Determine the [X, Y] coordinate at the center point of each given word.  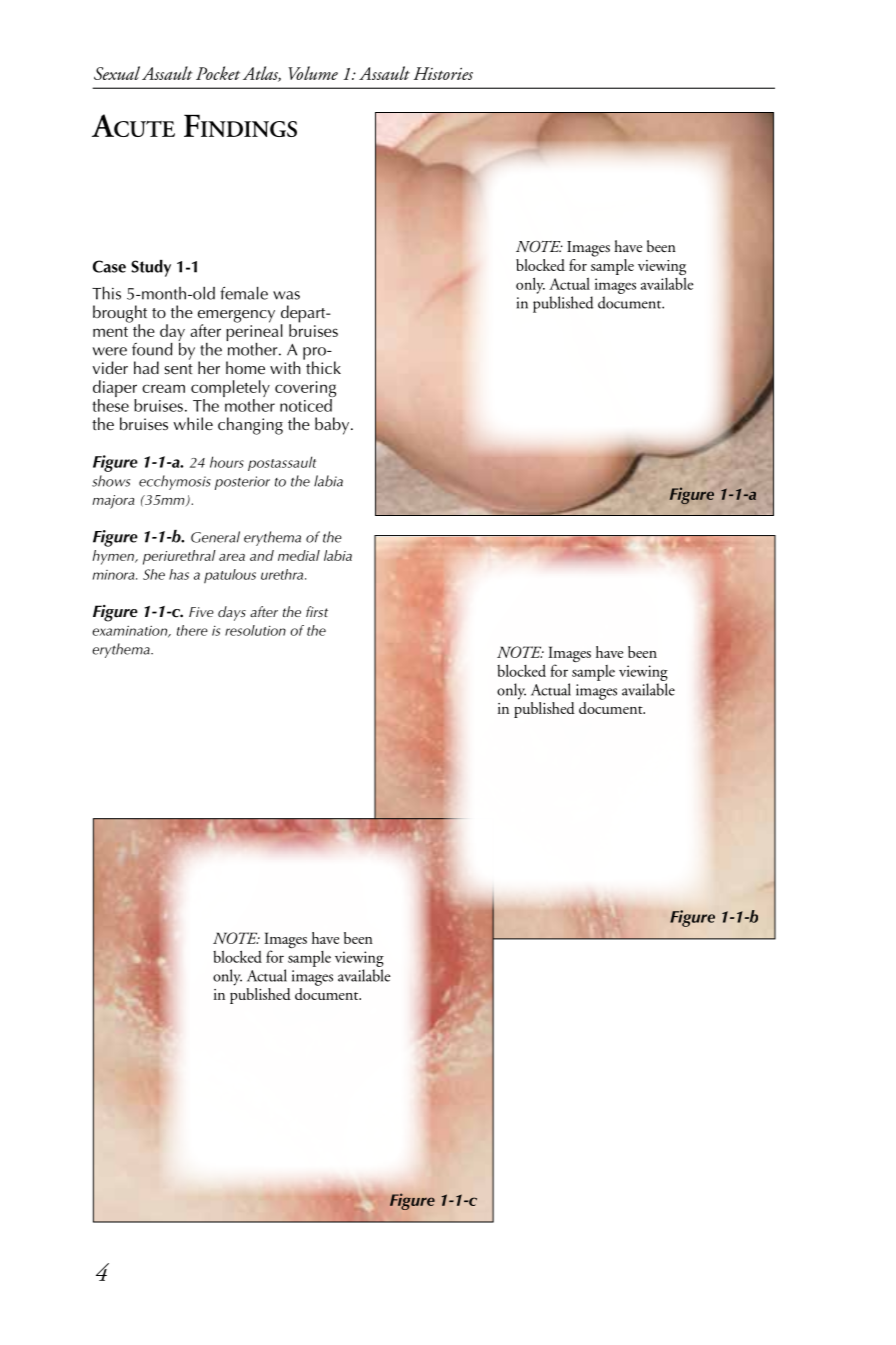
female [244, 293]
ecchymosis [175, 482]
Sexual [117, 73]
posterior [242, 483]
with [285, 367]
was [286, 295]
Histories [443, 73]
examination [131, 632]
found [152, 349]
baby [333, 426]
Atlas [262, 74]
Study [151, 268]
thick [322, 366]
